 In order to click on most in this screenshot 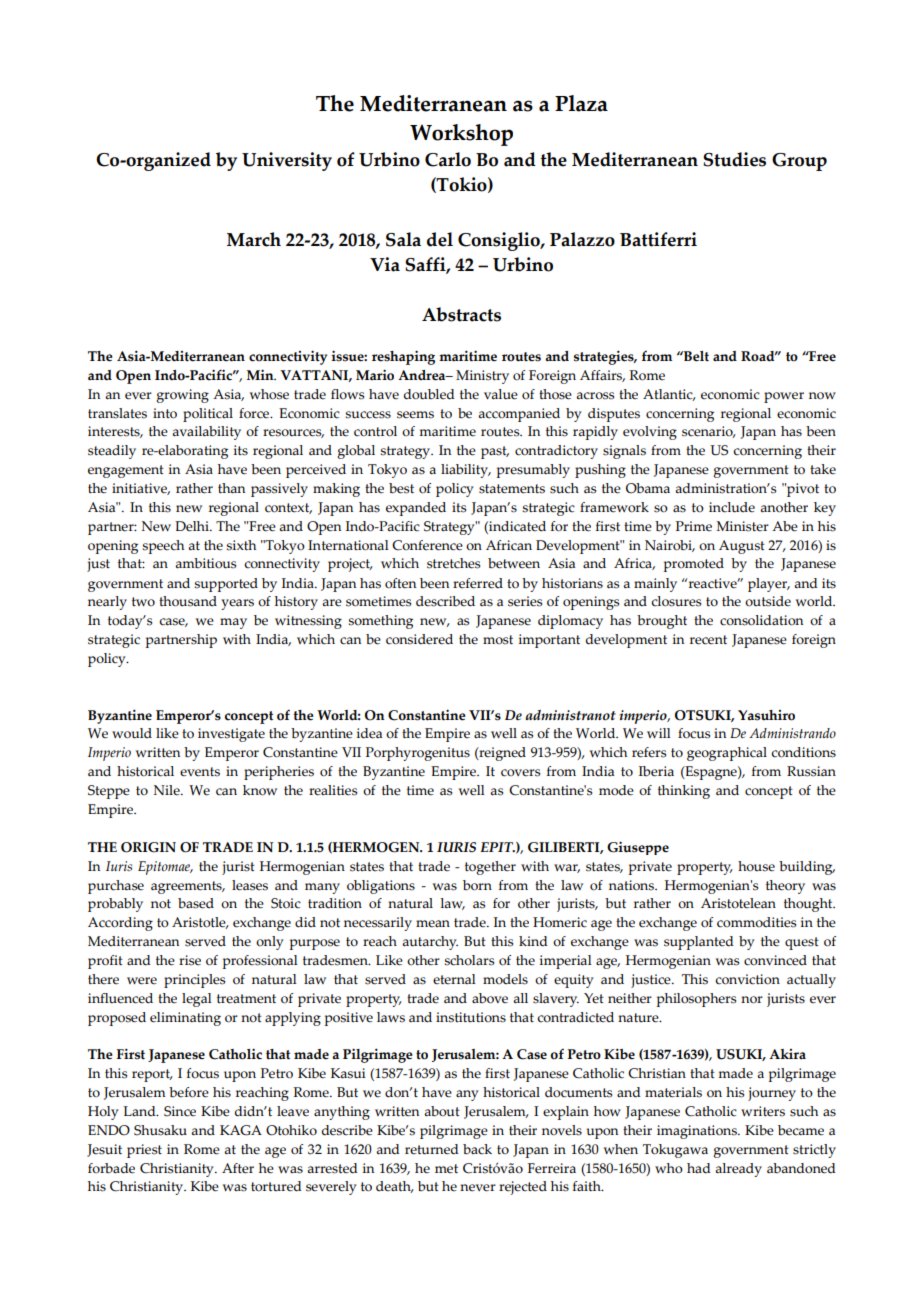, I will do `click(498, 640)`.
